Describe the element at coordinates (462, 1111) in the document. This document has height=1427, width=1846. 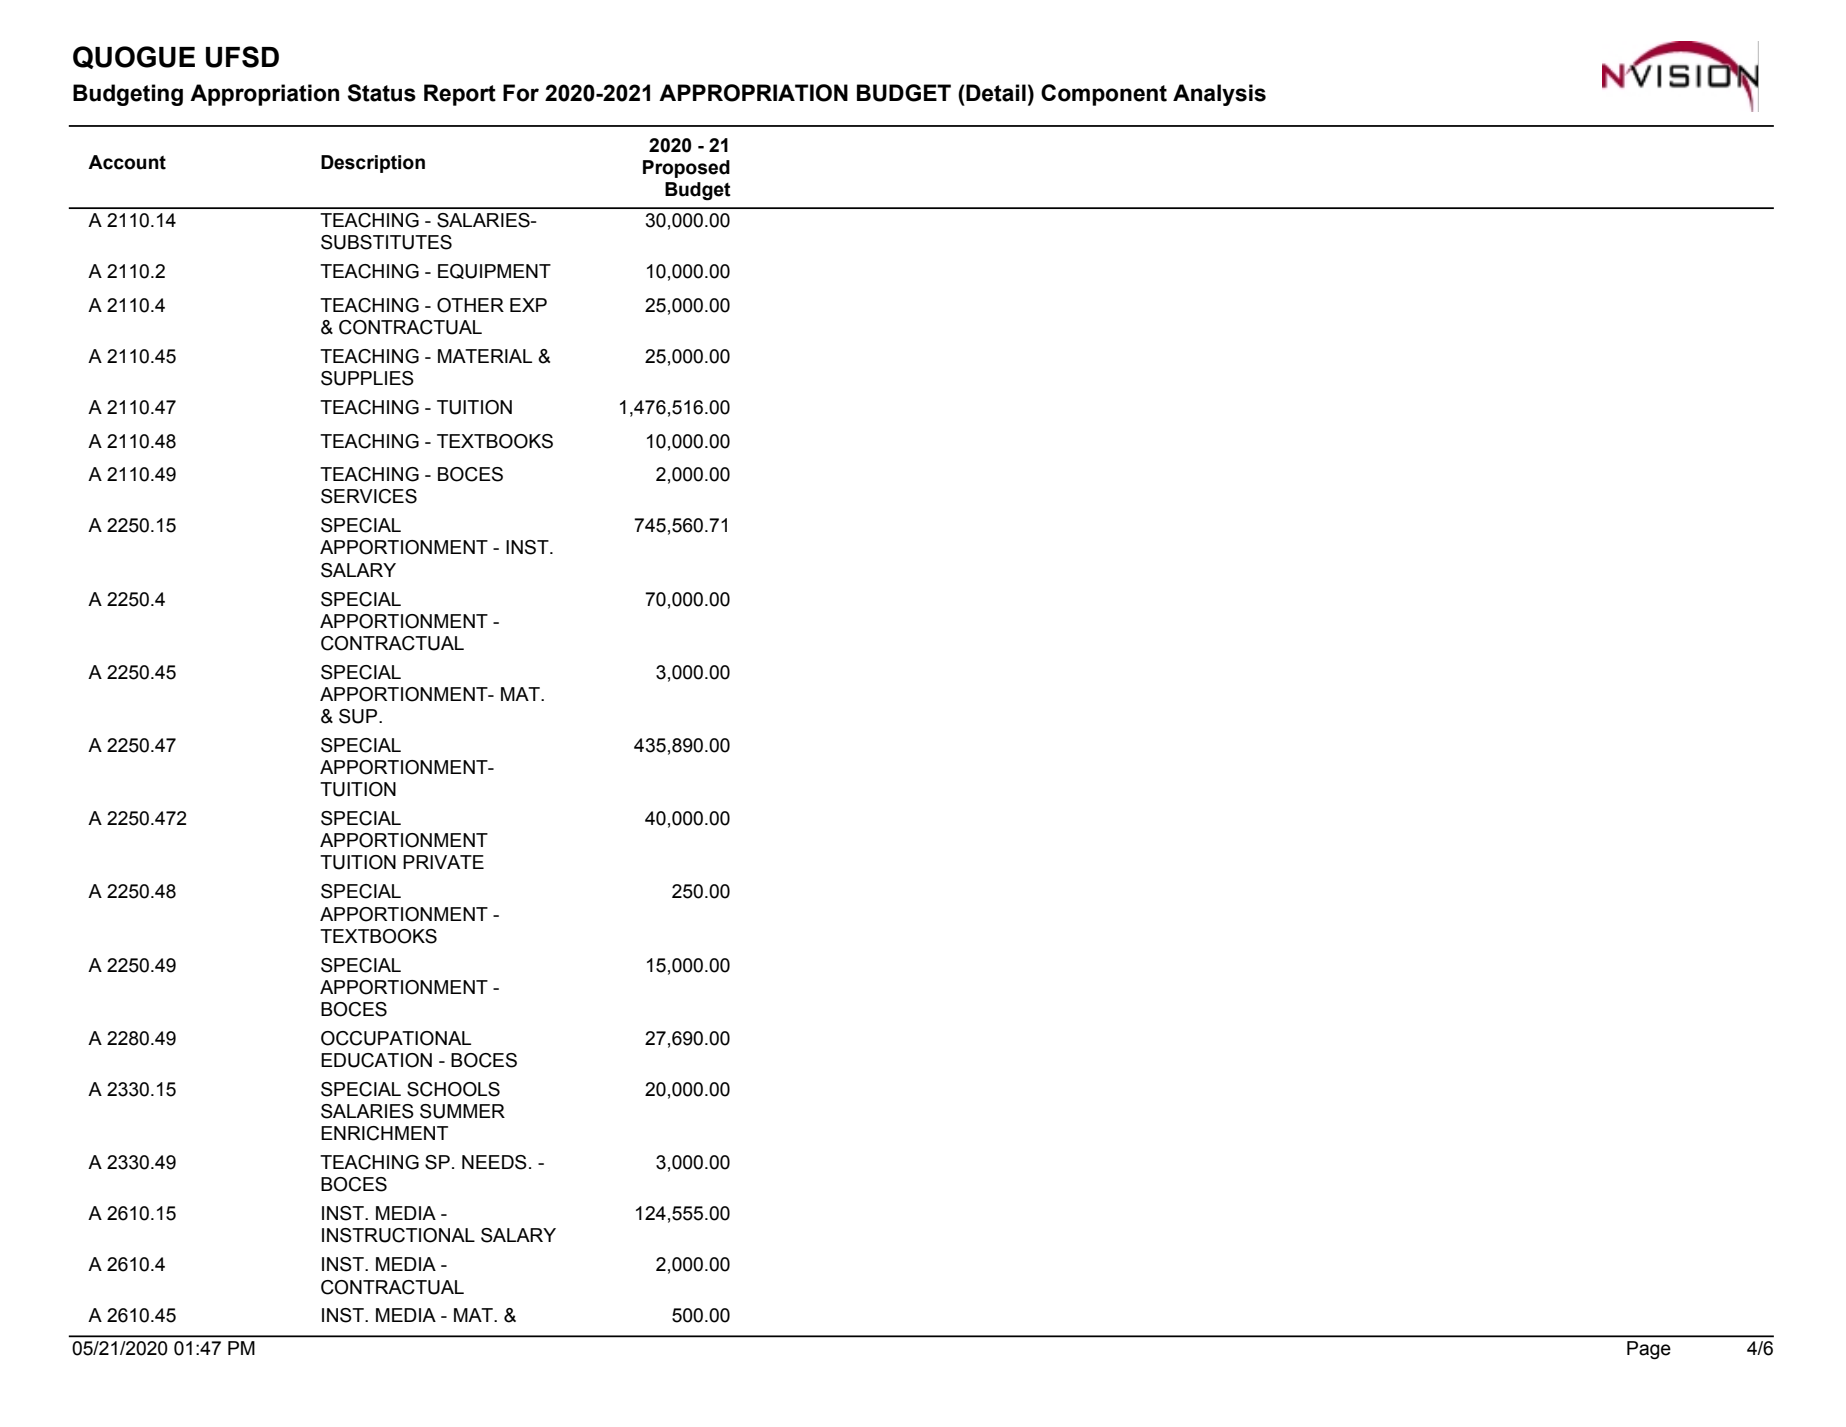
I see `SUMMER` at that location.
